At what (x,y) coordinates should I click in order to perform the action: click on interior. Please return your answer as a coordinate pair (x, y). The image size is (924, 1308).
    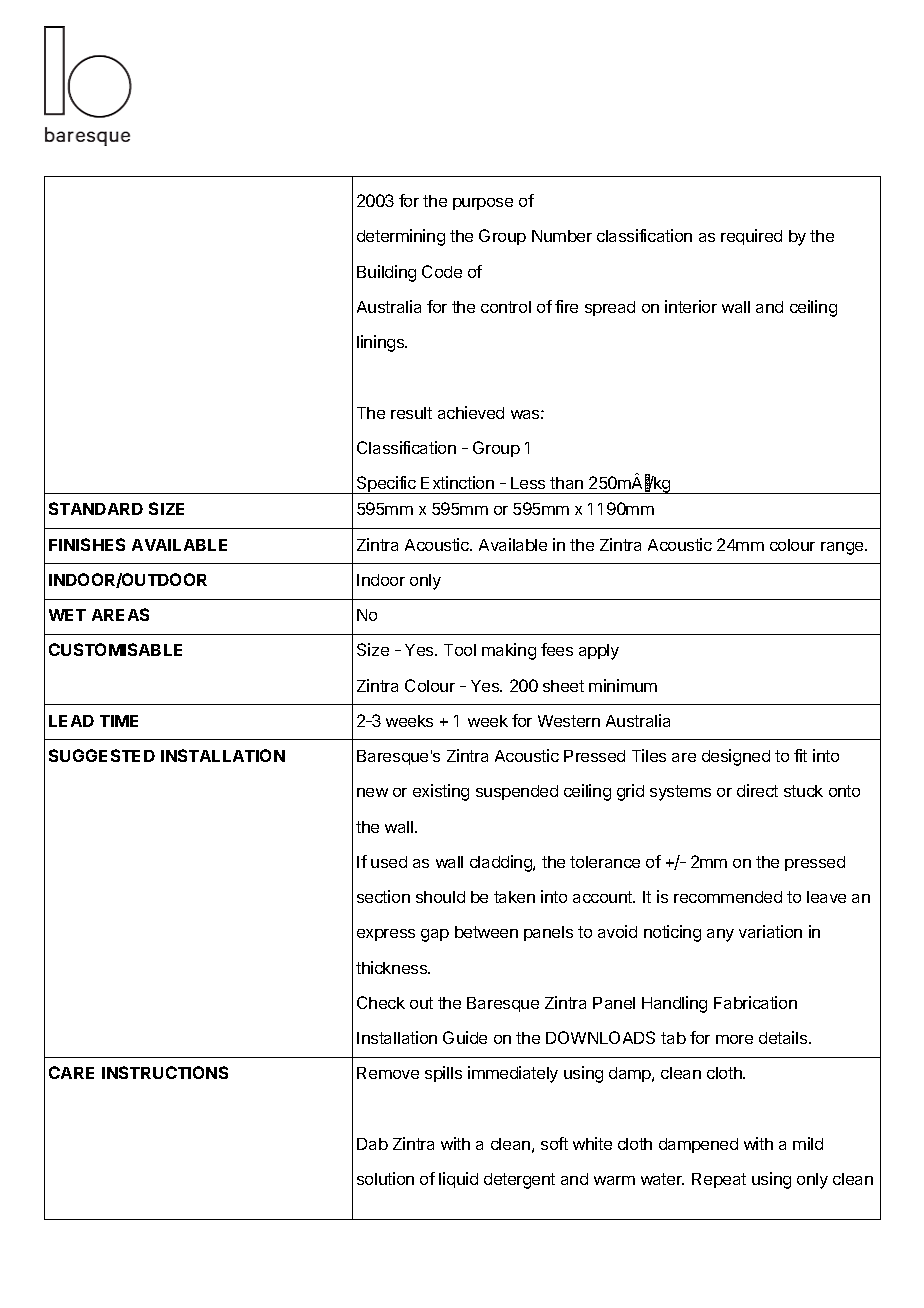
    Looking at the image, I should click on (691, 306).
